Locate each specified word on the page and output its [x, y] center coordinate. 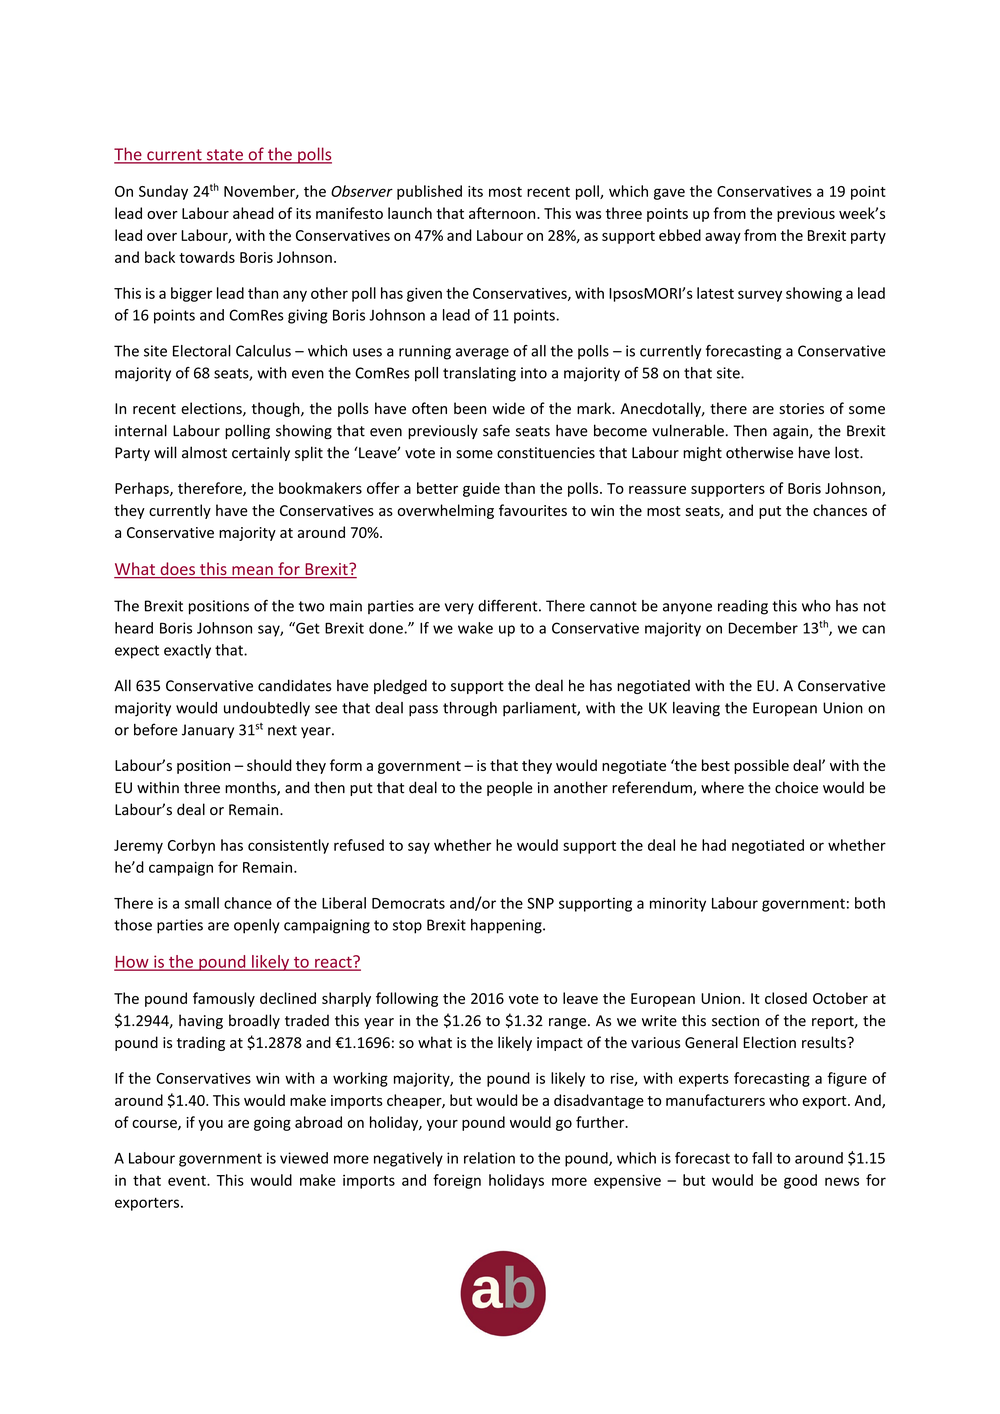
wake [475, 628]
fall [762, 1158]
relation [489, 1158]
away [723, 238]
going [272, 1124]
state [224, 156]
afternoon [503, 213]
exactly [187, 651]
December [763, 628]
